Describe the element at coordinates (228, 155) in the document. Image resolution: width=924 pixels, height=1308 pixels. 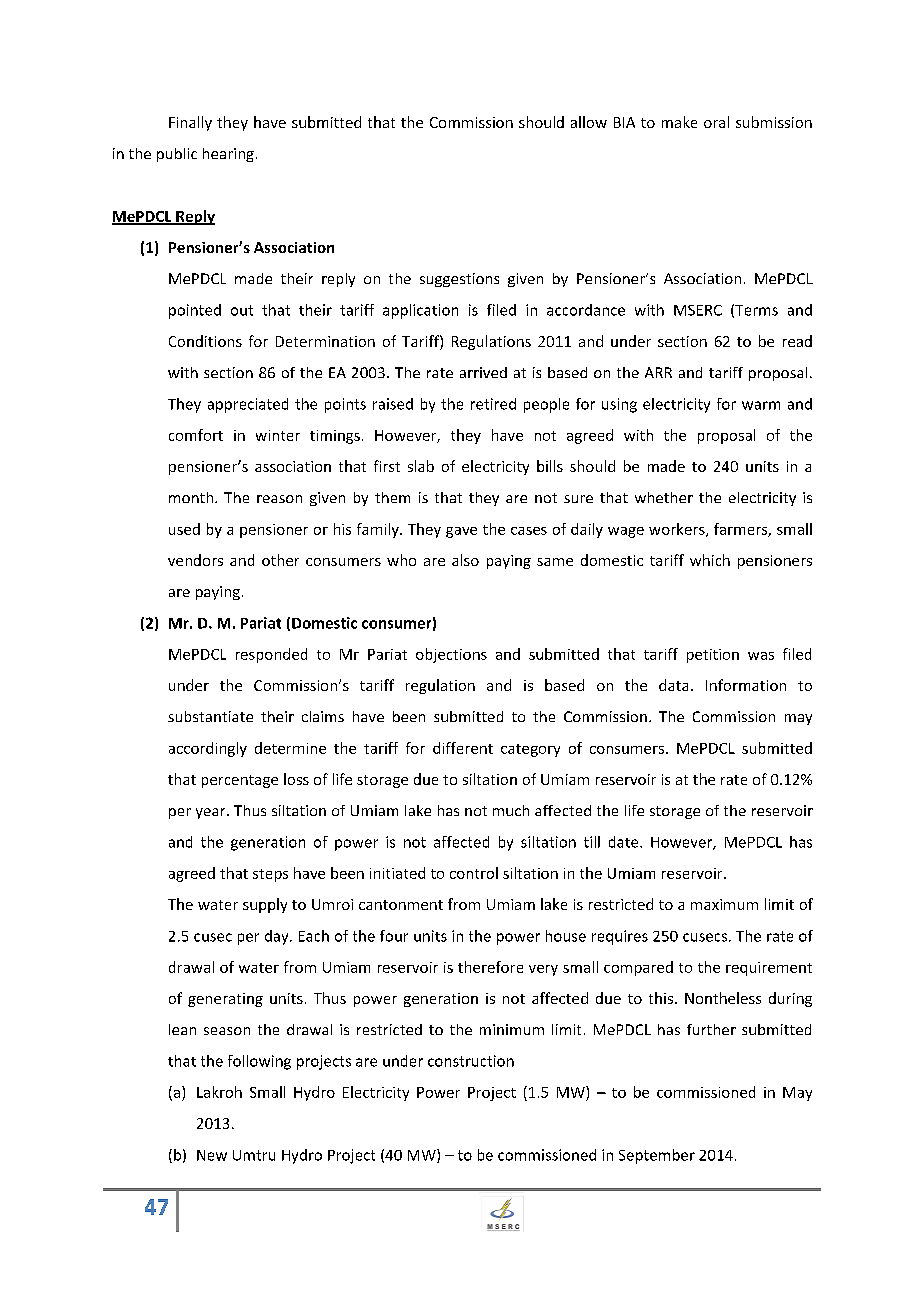
I see `hearing` at that location.
